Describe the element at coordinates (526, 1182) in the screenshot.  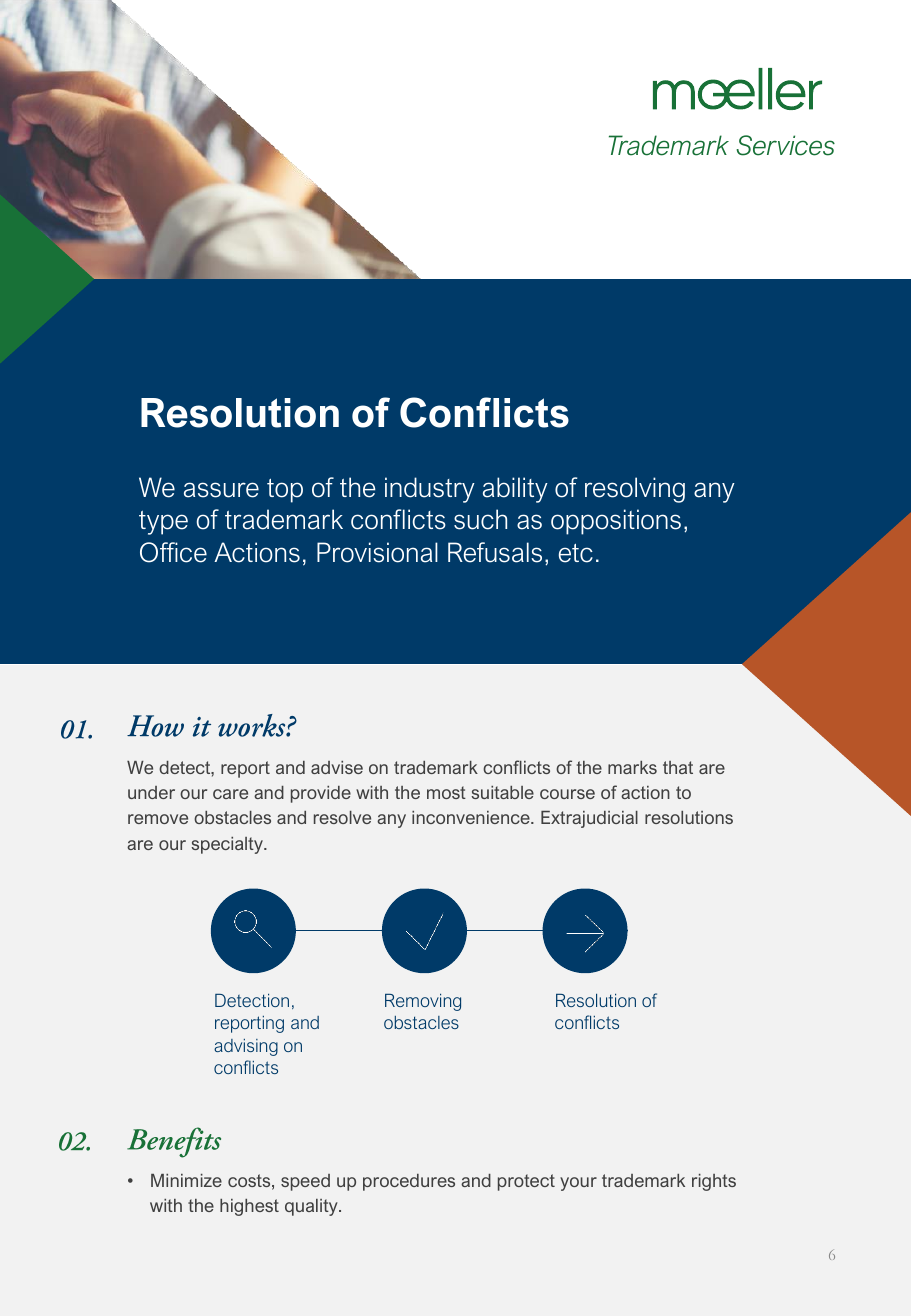
I see `protect` at that location.
